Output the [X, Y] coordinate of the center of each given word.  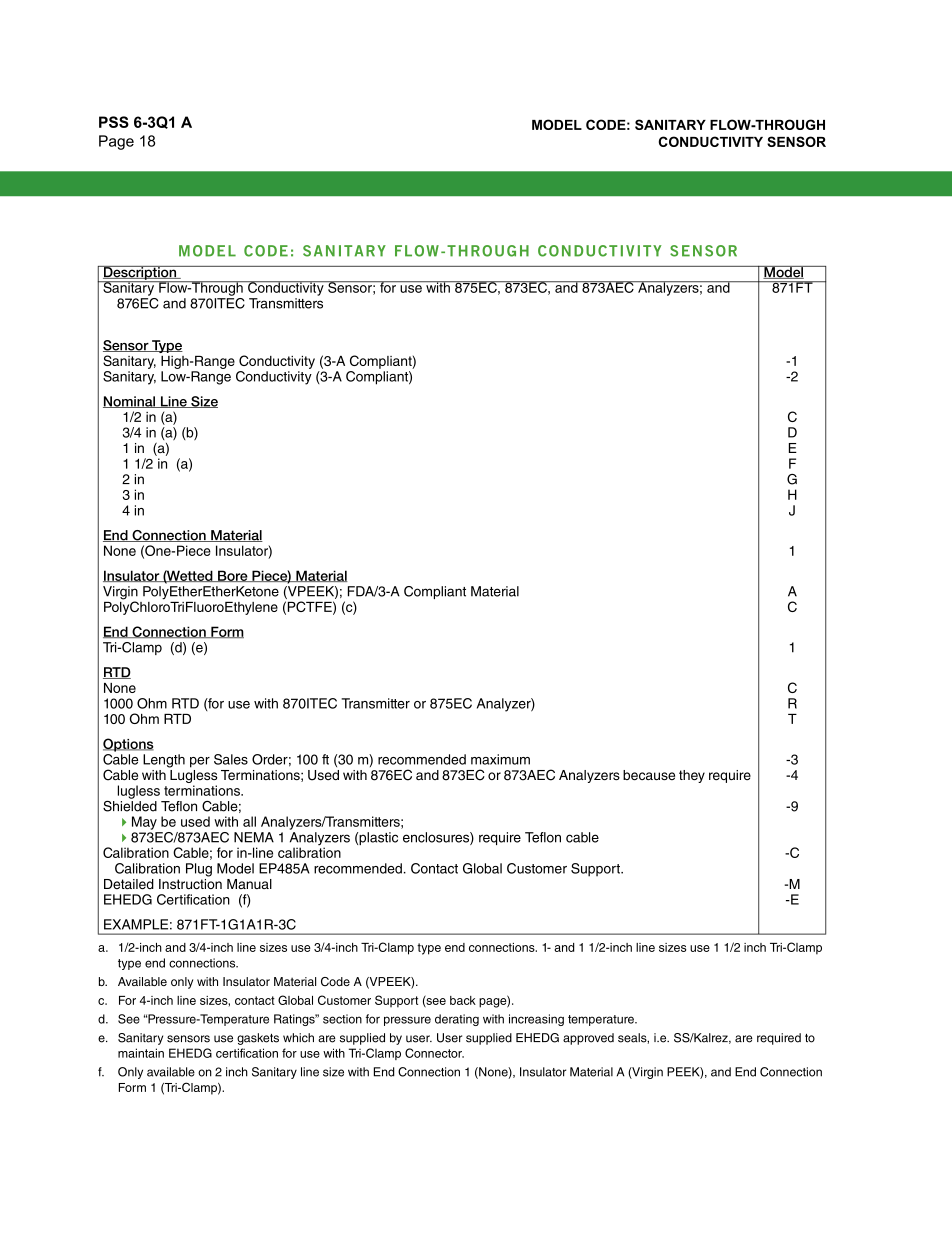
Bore [233, 576]
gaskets [258, 1039]
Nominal [130, 402]
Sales [231, 759]
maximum [500, 759]
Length [164, 761]
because [649, 775]
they [692, 776]
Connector [434, 1053]
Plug [199, 870]
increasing [536, 1020]
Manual [249, 884]
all [249, 821]
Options [128, 745]
